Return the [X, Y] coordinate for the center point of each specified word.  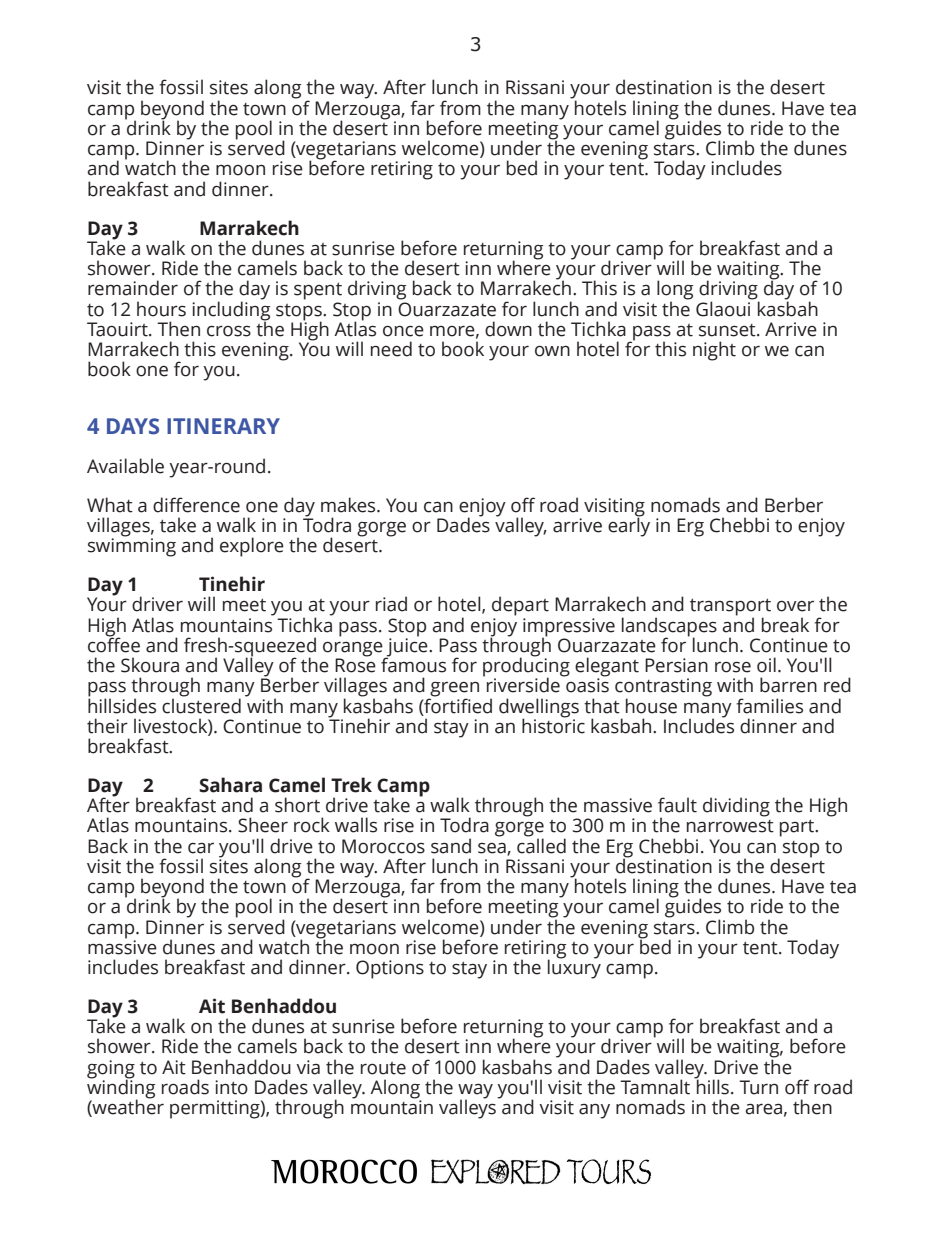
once [403, 331]
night [714, 351]
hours [161, 309]
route [383, 1068]
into [231, 1087]
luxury [574, 968]
